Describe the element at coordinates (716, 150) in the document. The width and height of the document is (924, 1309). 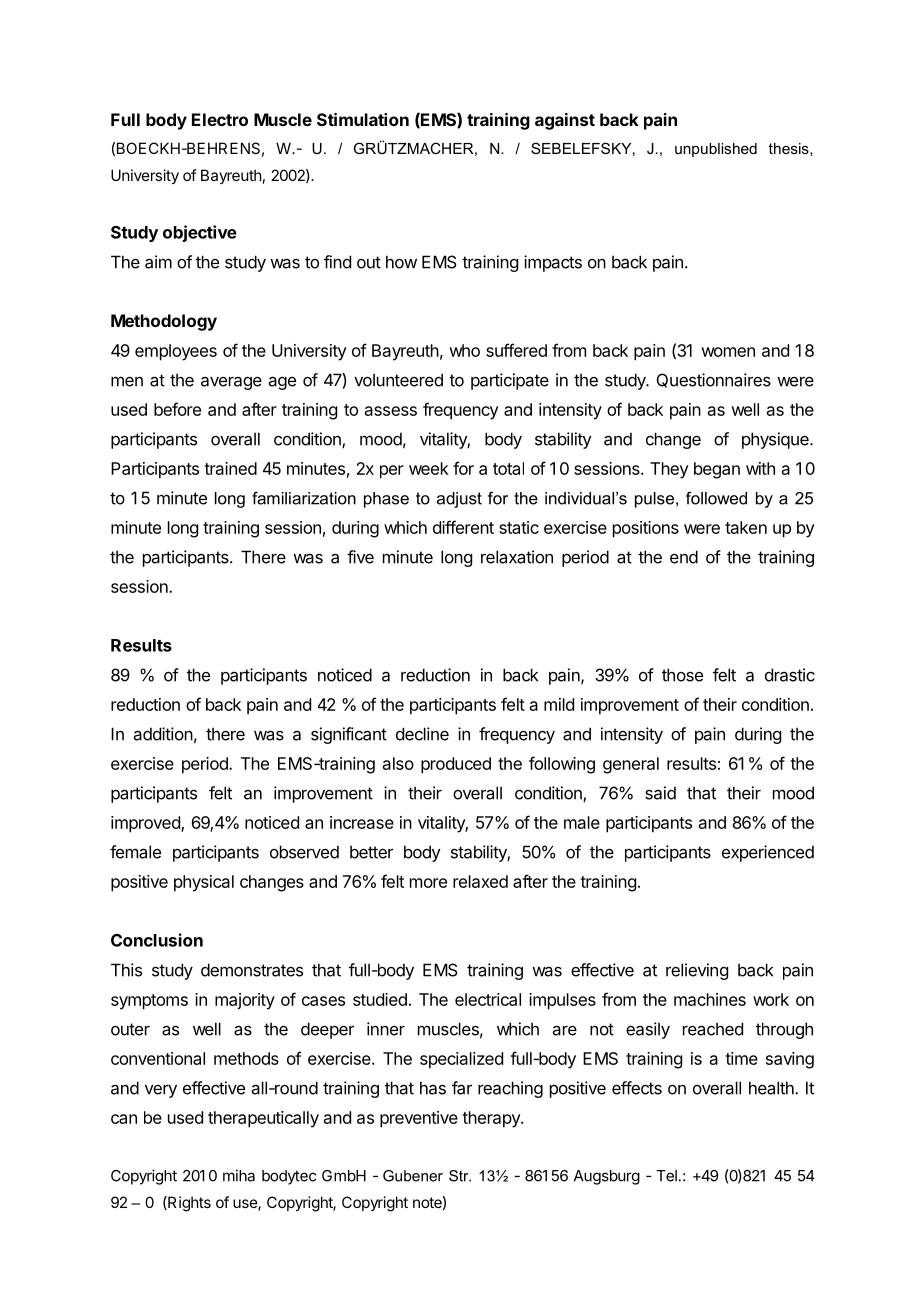
I see `unpublished` at that location.
